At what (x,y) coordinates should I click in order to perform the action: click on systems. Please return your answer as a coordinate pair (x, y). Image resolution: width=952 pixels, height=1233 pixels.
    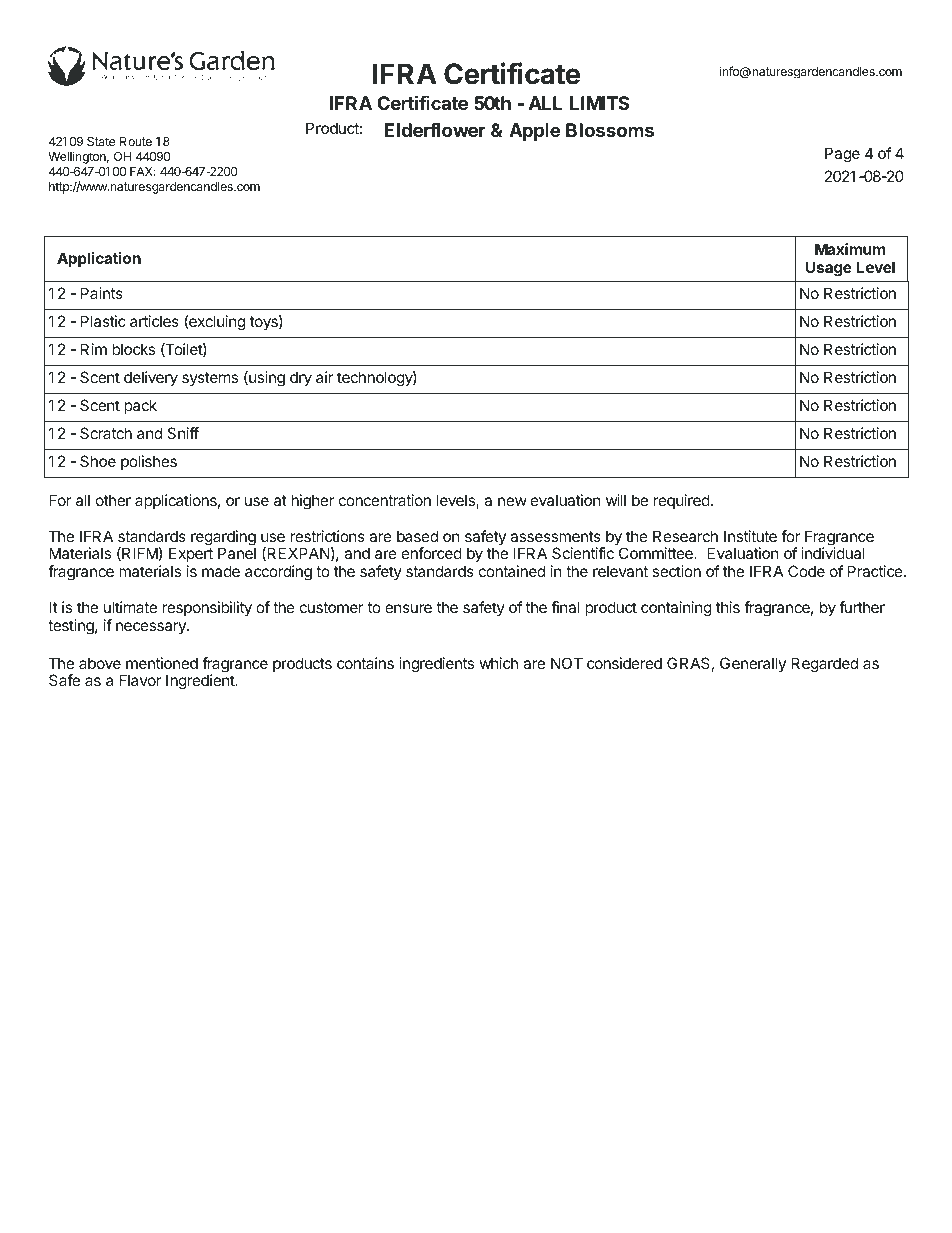
    Looking at the image, I should click on (210, 379).
